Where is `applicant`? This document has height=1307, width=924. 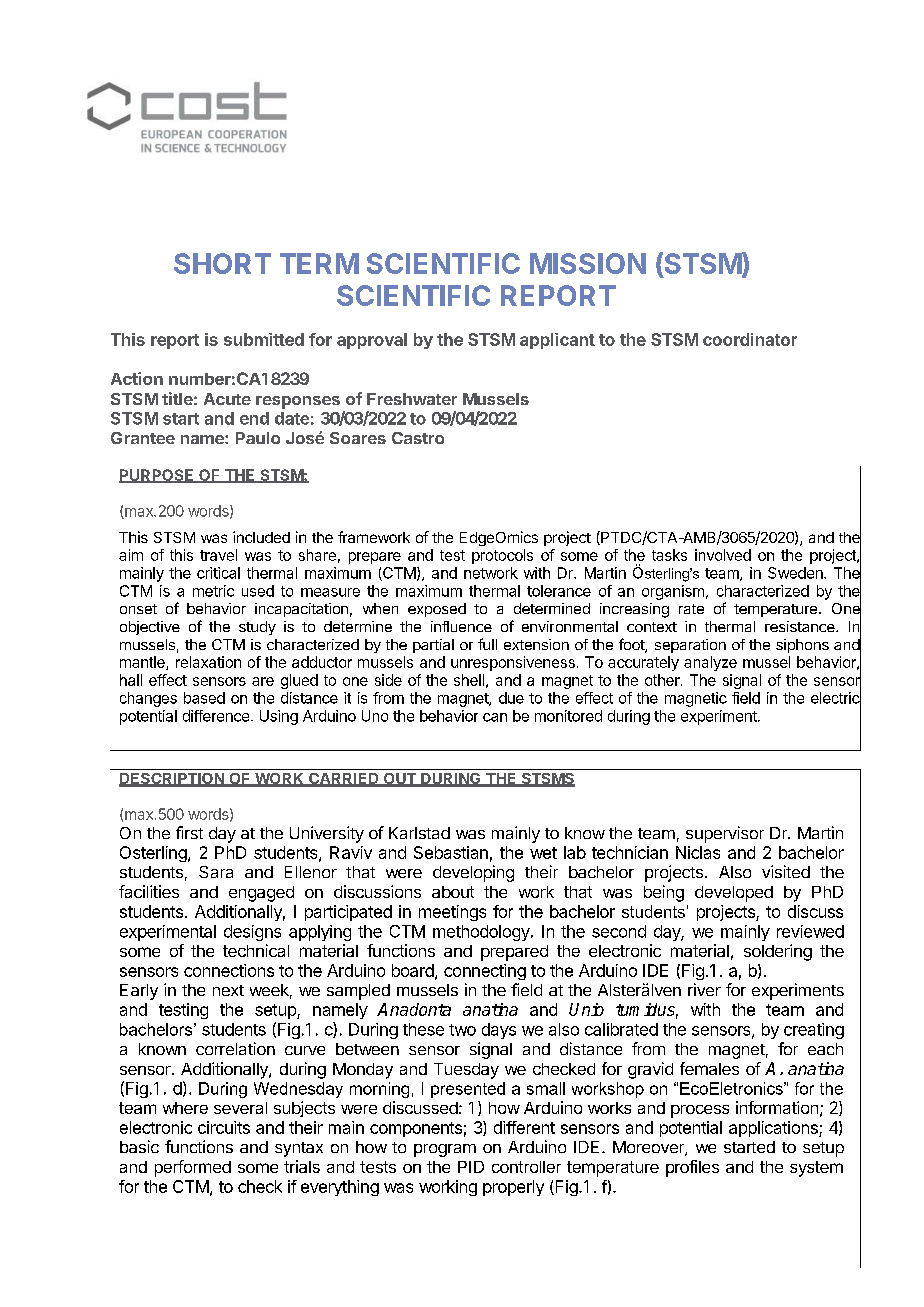
applicant is located at coordinates (557, 341).
